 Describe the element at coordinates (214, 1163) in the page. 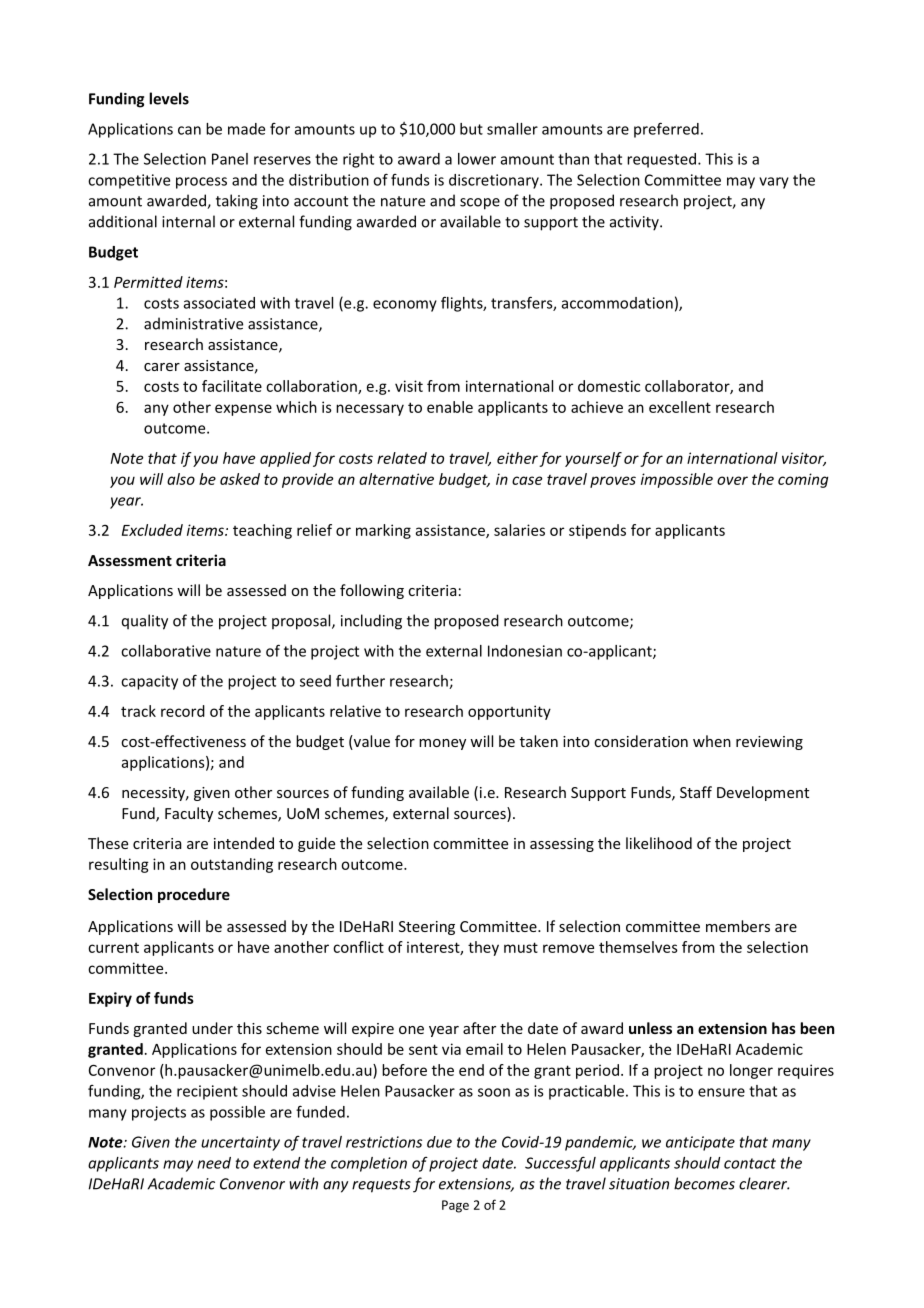

I see `need` at that location.
